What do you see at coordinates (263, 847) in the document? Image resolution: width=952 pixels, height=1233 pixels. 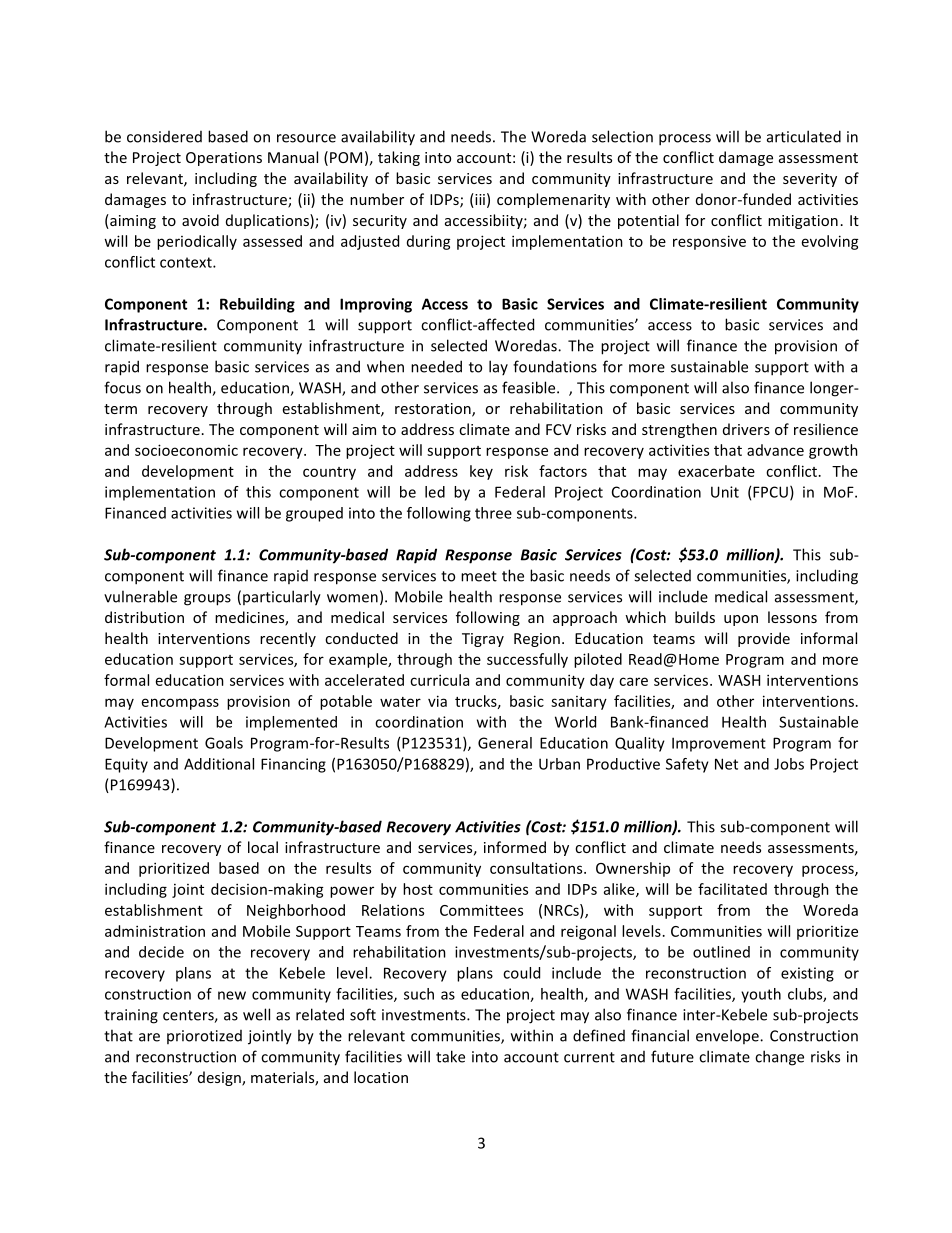 I see `local` at bounding box center [263, 847].
